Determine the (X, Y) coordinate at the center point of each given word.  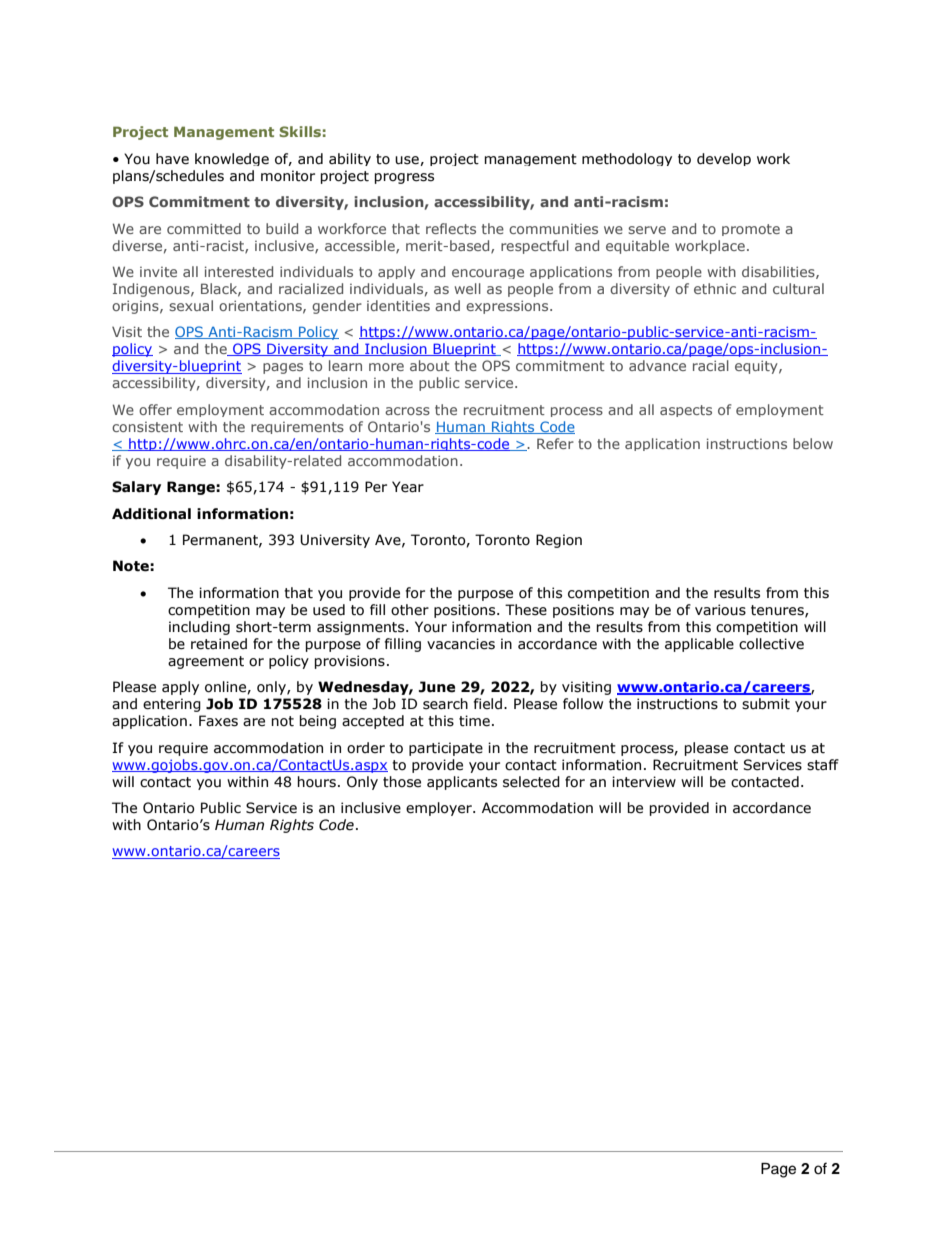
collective (771, 644)
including (199, 628)
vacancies (461, 644)
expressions (508, 307)
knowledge (232, 159)
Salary (136, 488)
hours (316, 782)
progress (404, 178)
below (813, 443)
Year (408, 487)
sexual (191, 305)
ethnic (715, 288)
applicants (462, 783)
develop (724, 159)
